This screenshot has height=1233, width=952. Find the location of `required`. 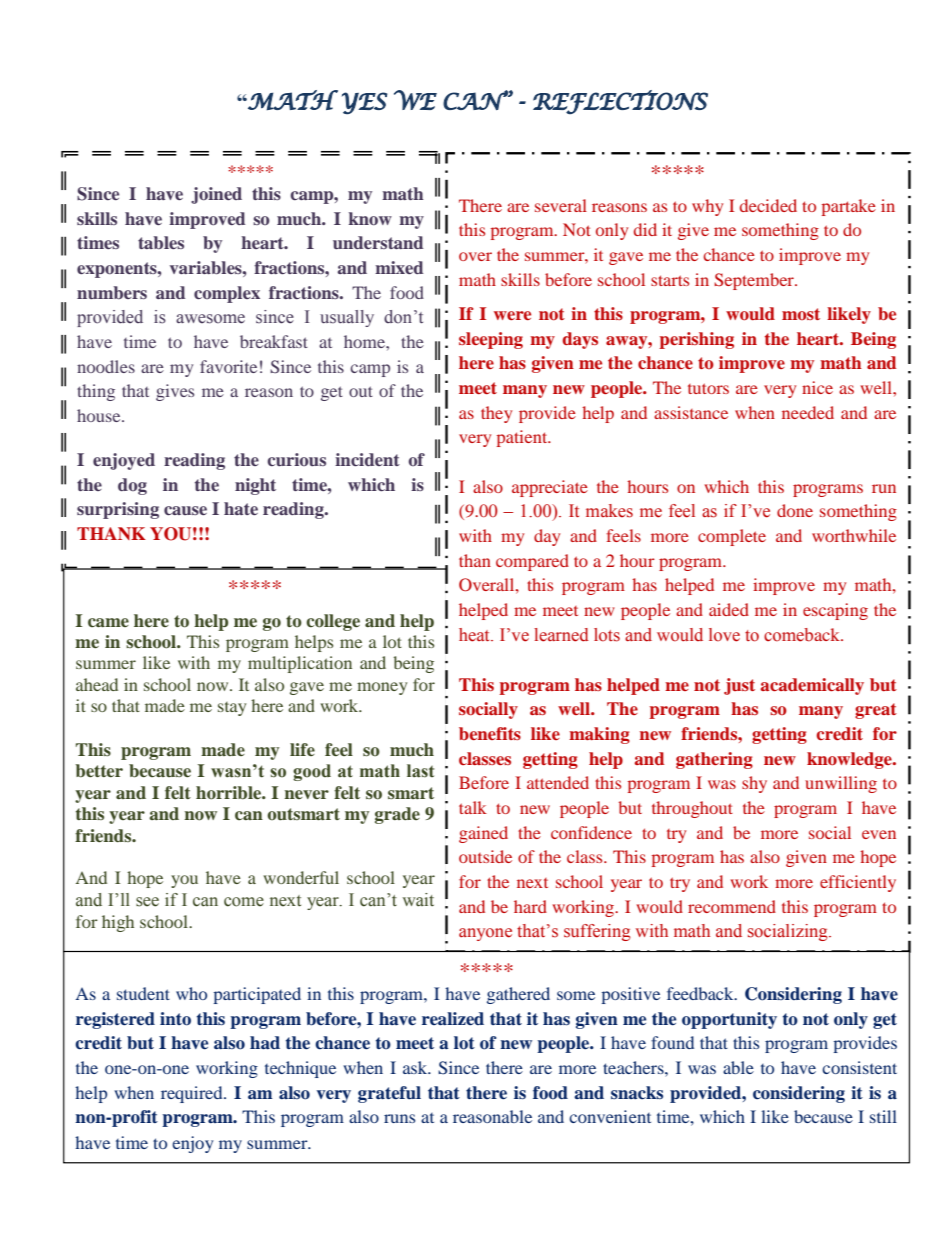

required is located at coordinates (193, 1094).
